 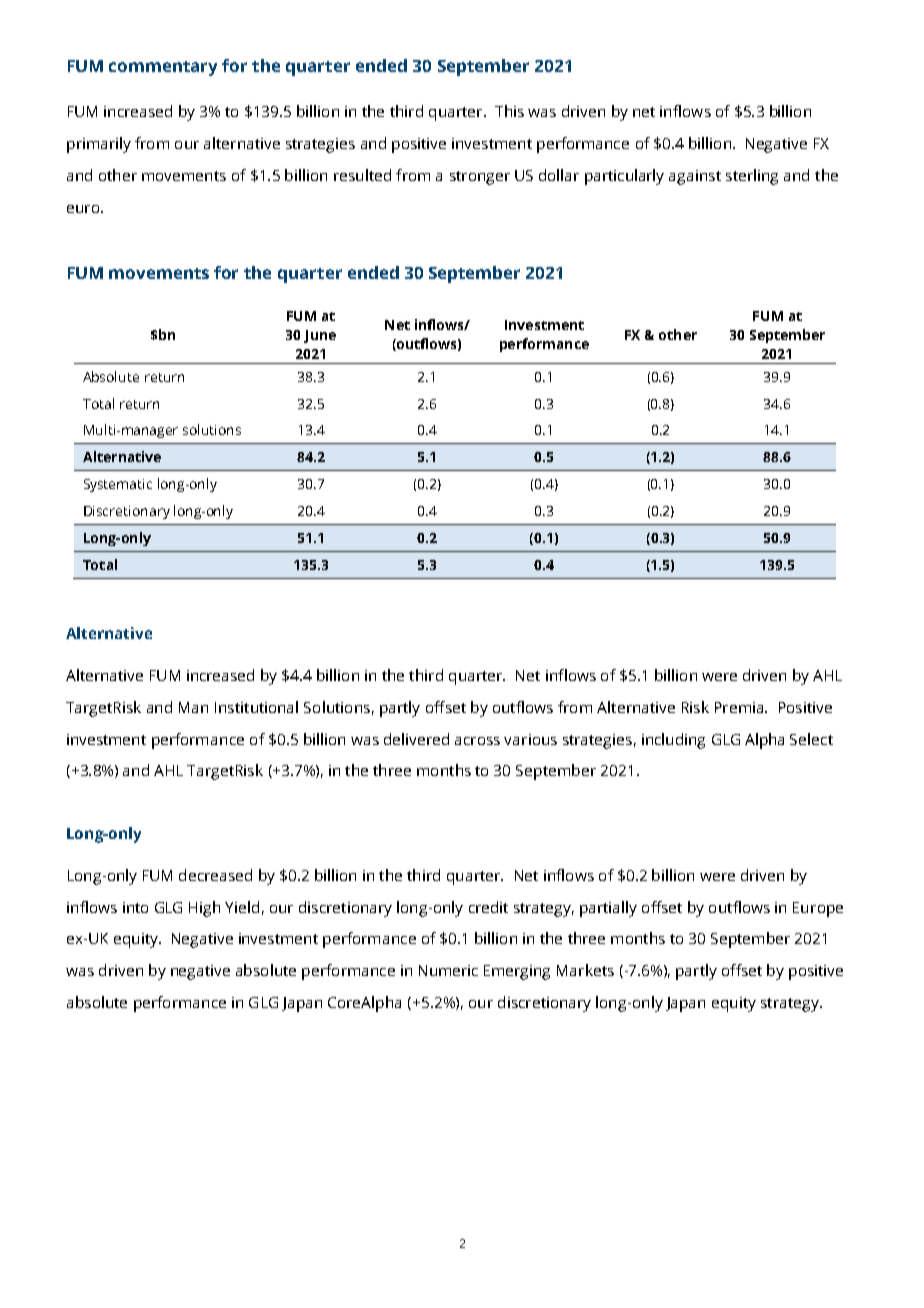 What do you see at coordinates (416, 739) in the image?
I see `delivered` at bounding box center [416, 739].
